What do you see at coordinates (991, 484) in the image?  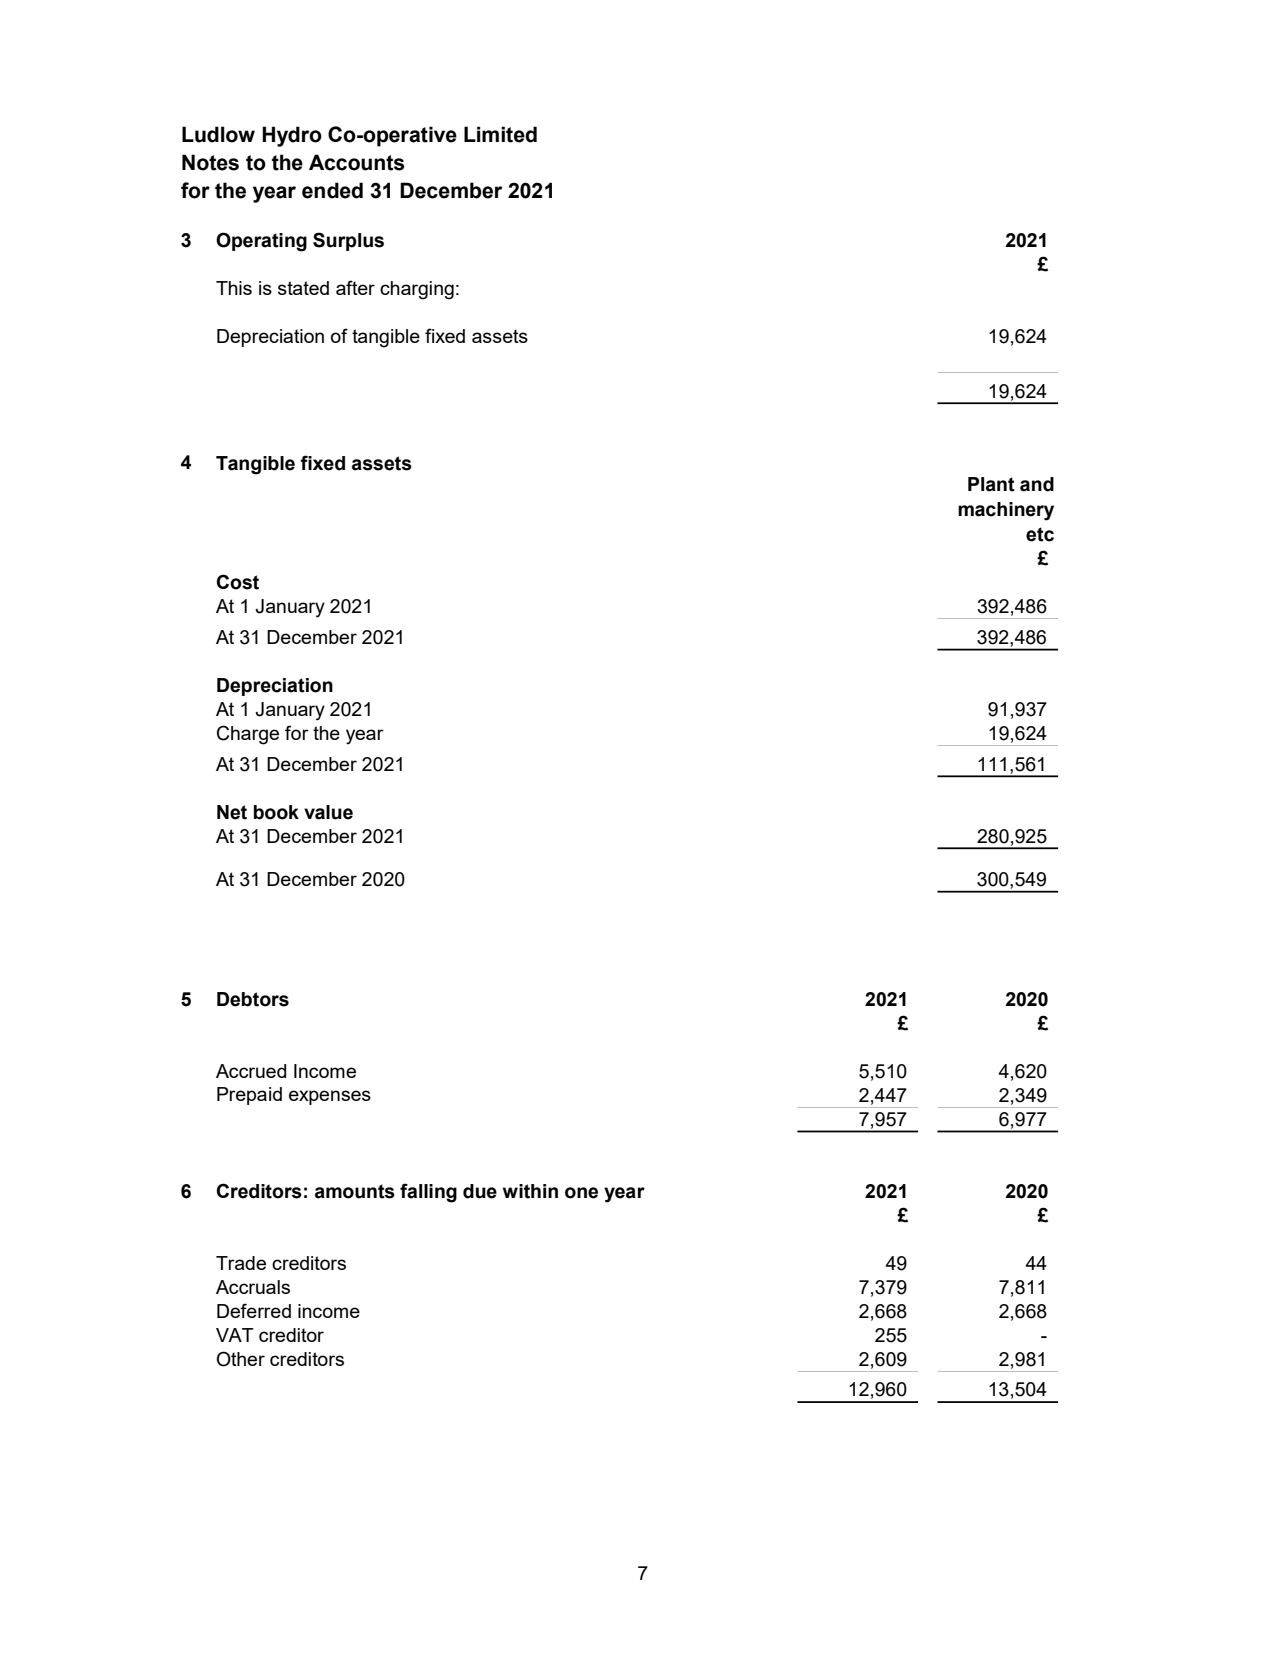 I see `Plant` at bounding box center [991, 484].
